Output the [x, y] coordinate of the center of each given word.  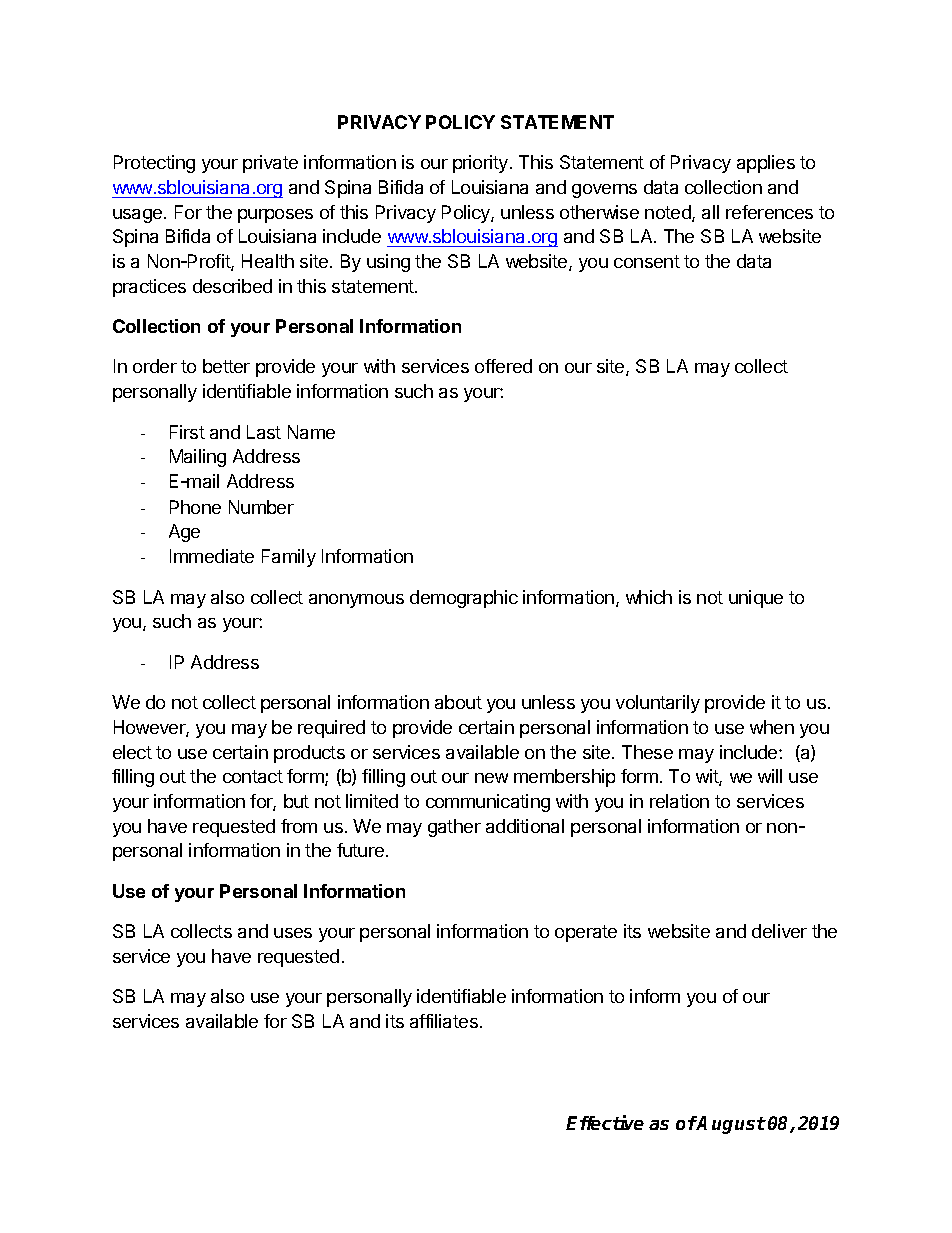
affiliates [444, 1021]
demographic [464, 599]
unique [756, 599]
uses [293, 933]
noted [669, 213]
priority [480, 164]
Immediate [212, 556]
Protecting [154, 164]
